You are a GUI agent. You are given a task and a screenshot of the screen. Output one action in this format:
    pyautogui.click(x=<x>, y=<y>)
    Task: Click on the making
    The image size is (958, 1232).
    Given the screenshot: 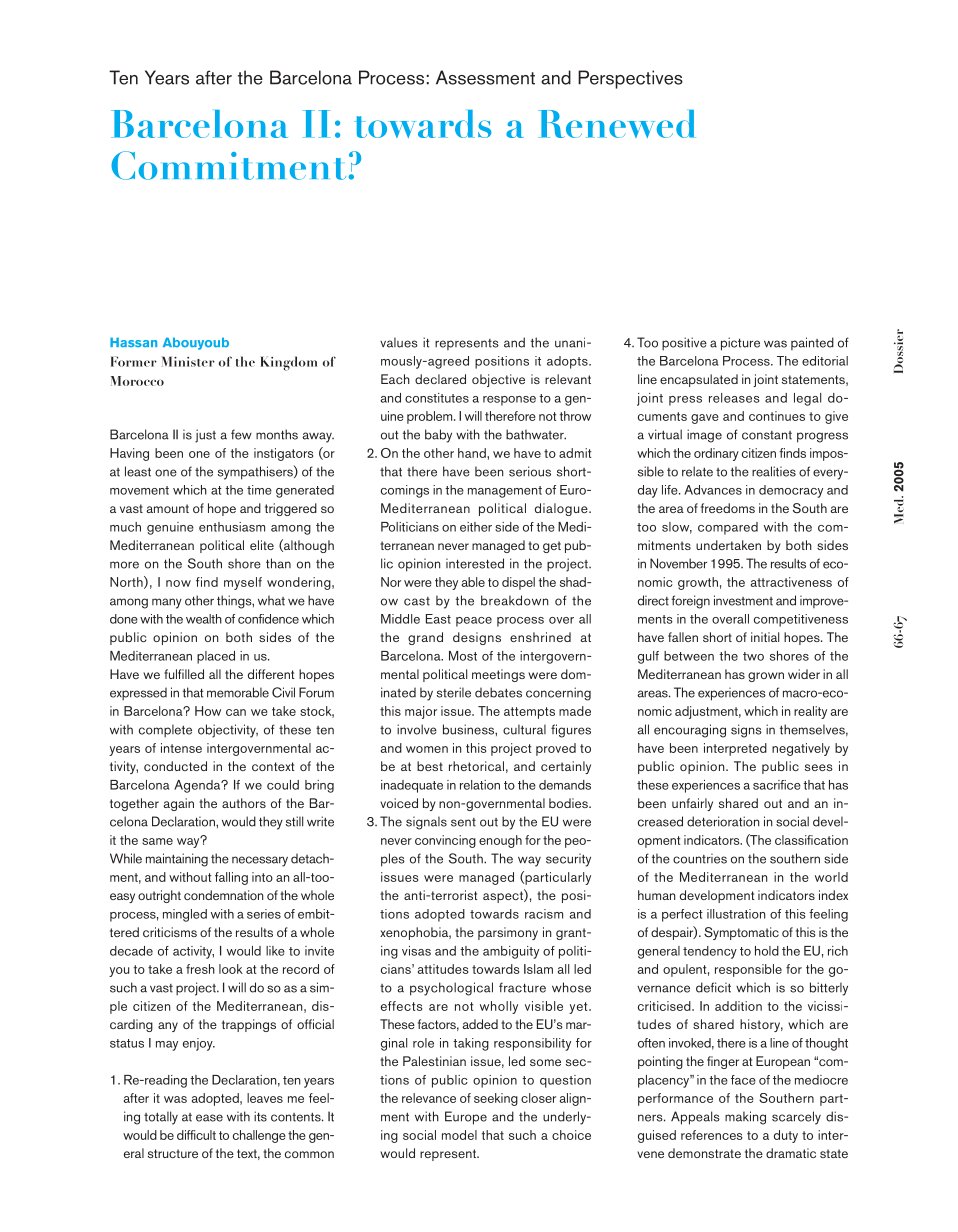 What is the action you would take?
    pyautogui.click(x=745, y=1118)
